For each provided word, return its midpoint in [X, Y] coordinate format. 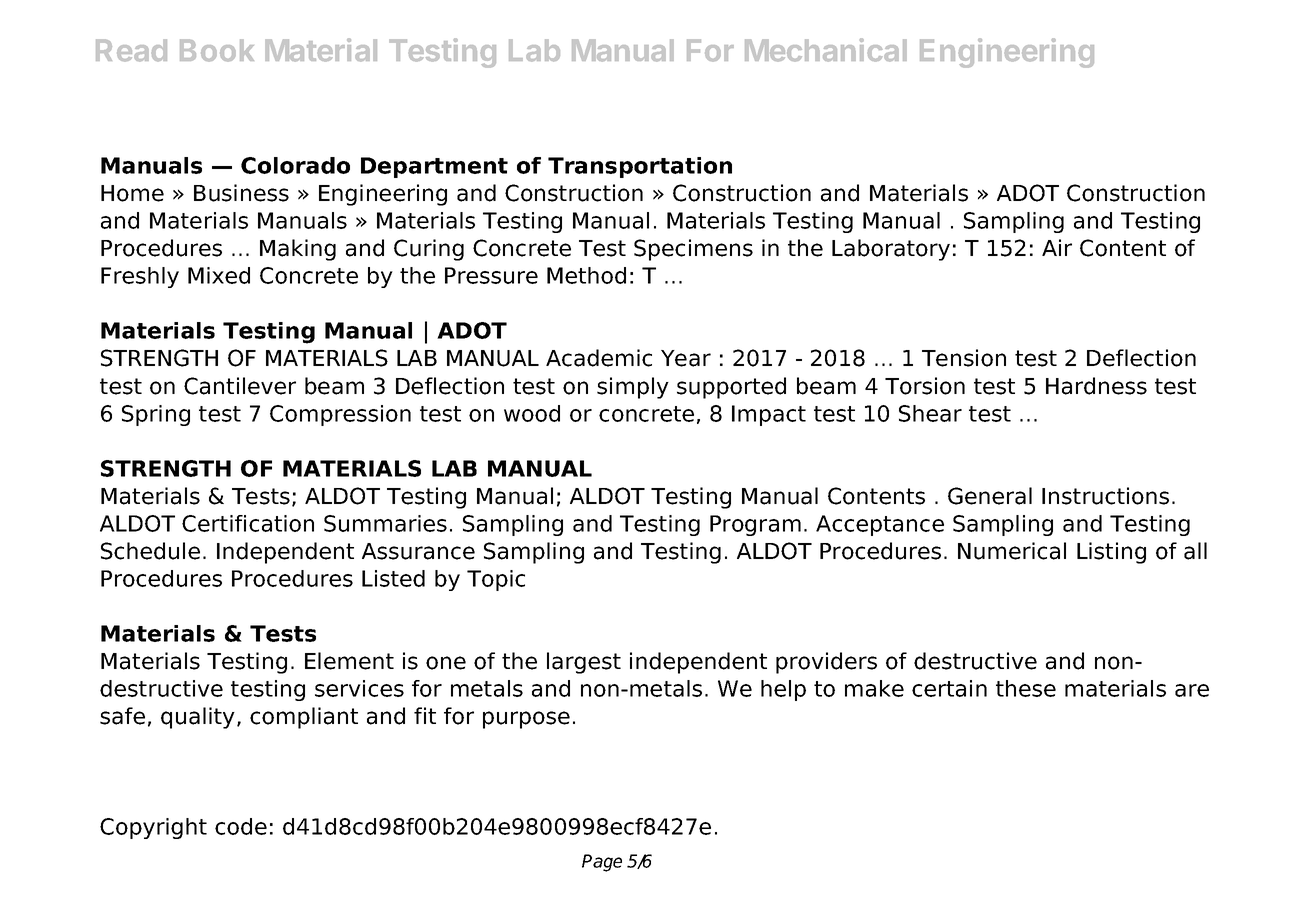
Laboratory [891, 250]
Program [755, 525]
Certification [248, 523]
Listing [1111, 553]
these [1026, 688]
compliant [304, 718]
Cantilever [240, 386]
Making [298, 250]
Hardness [1096, 386]
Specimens [693, 250]
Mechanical [826, 50]
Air [1057, 247]
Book [217, 50]
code [241, 826]
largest [584, 663]
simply [633, 388]
